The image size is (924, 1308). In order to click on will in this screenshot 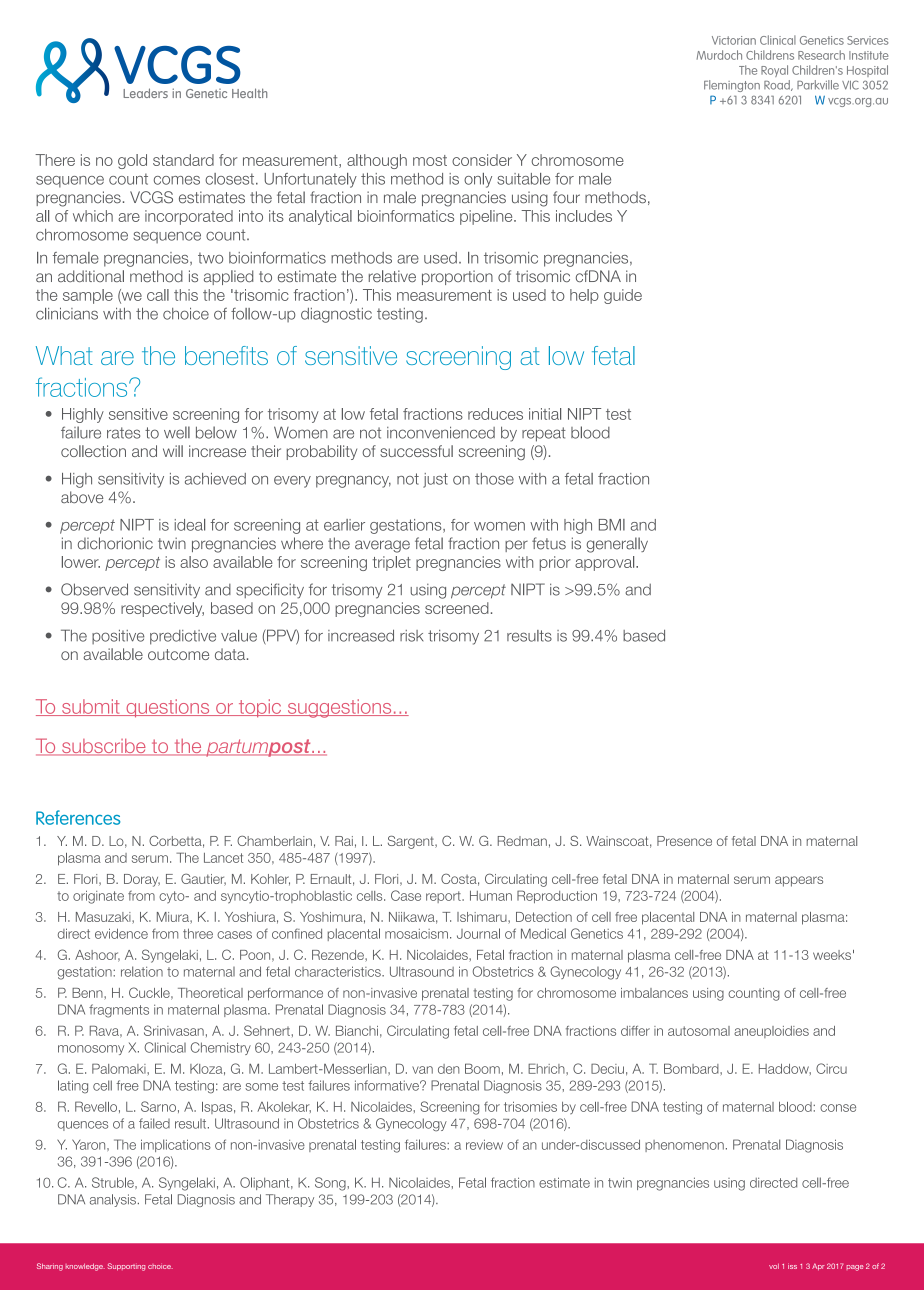, I will do `click(173, 451)`.
